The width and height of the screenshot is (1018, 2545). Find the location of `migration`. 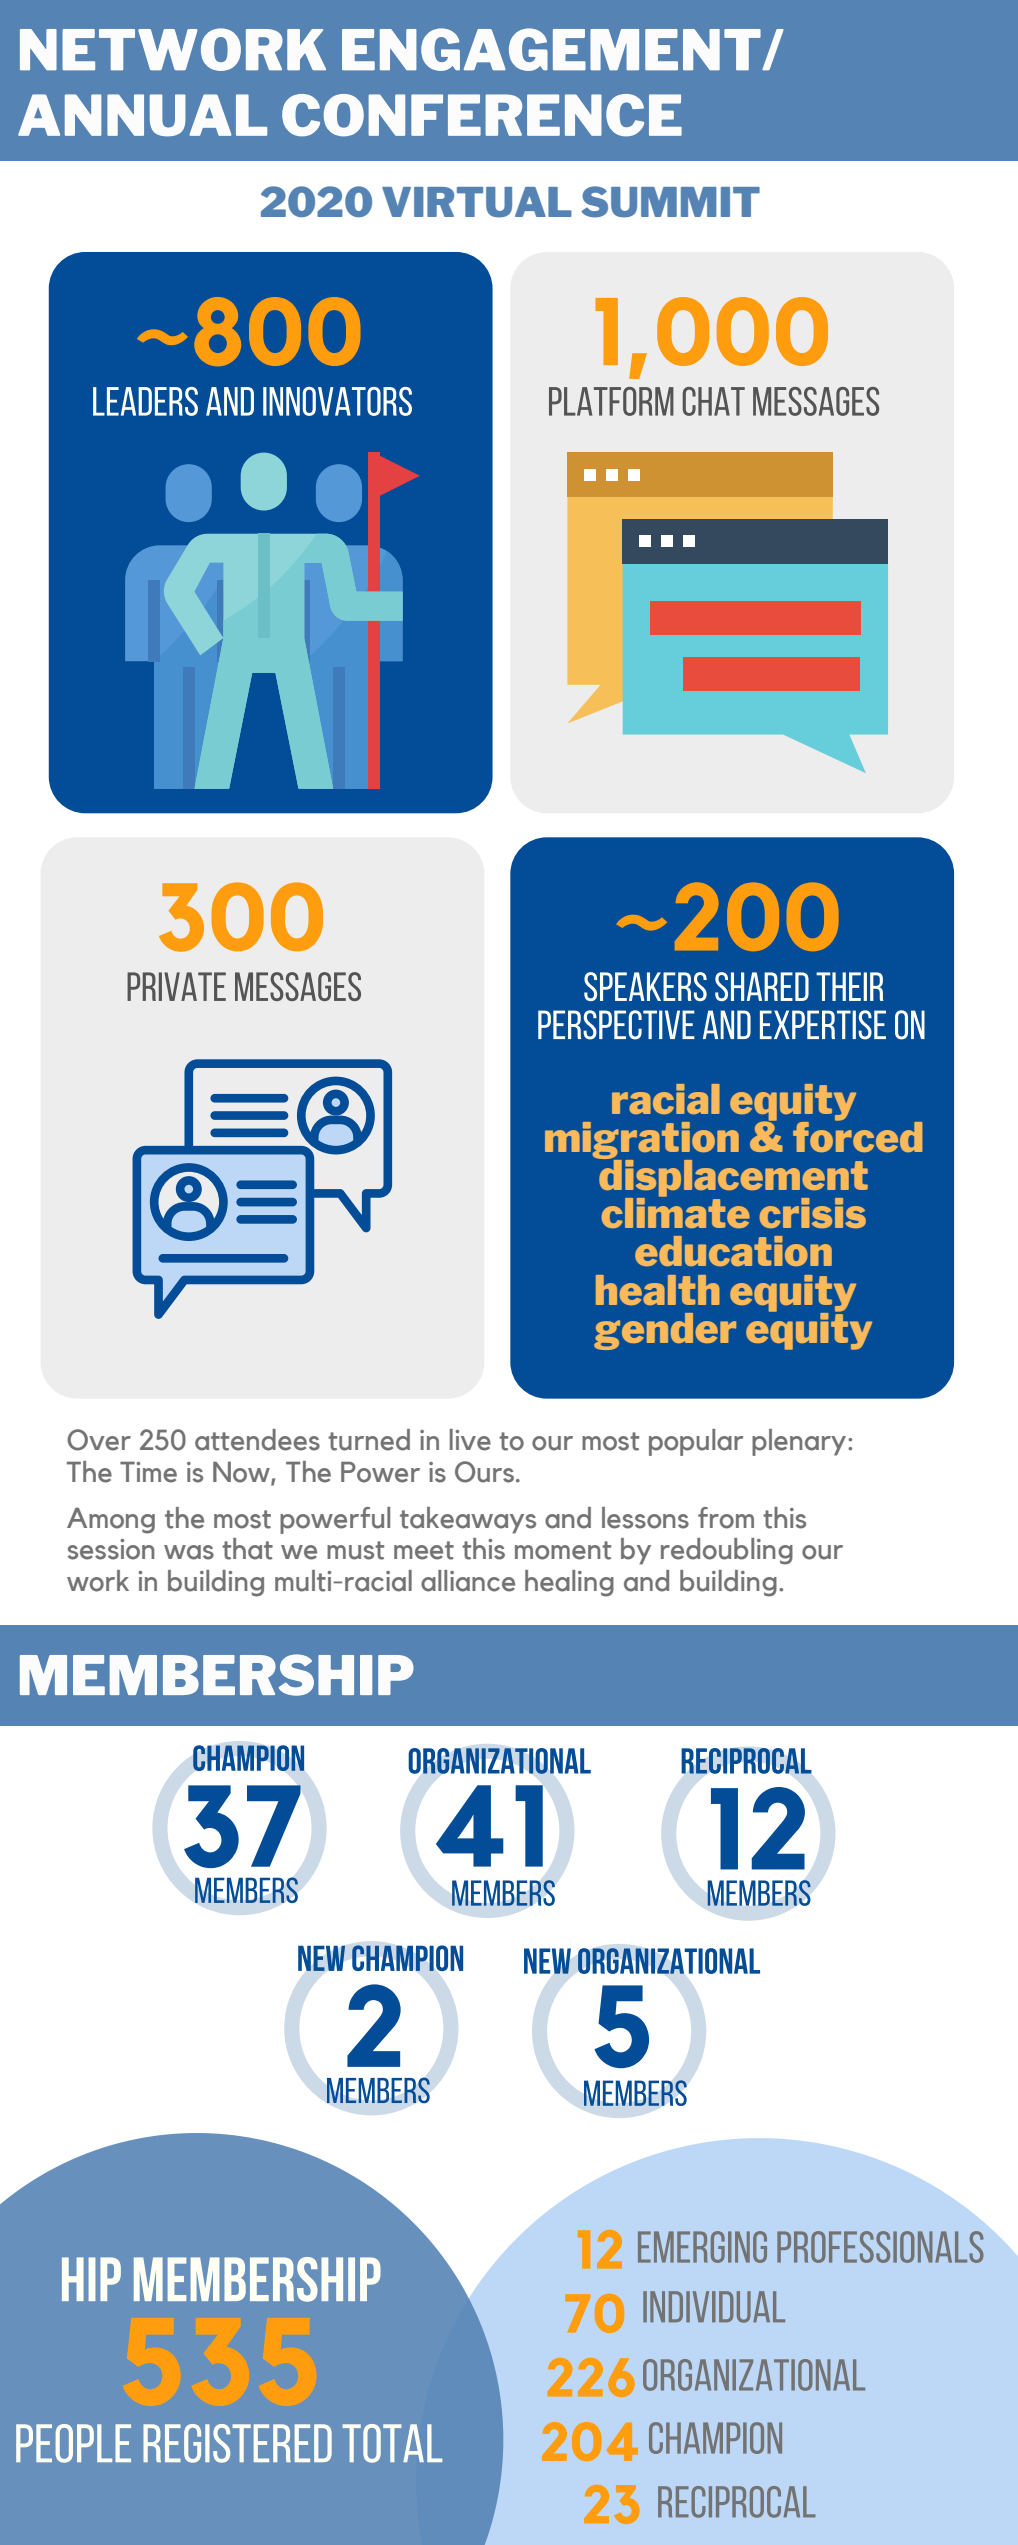

migration is located at coordinates (642, 1141).
